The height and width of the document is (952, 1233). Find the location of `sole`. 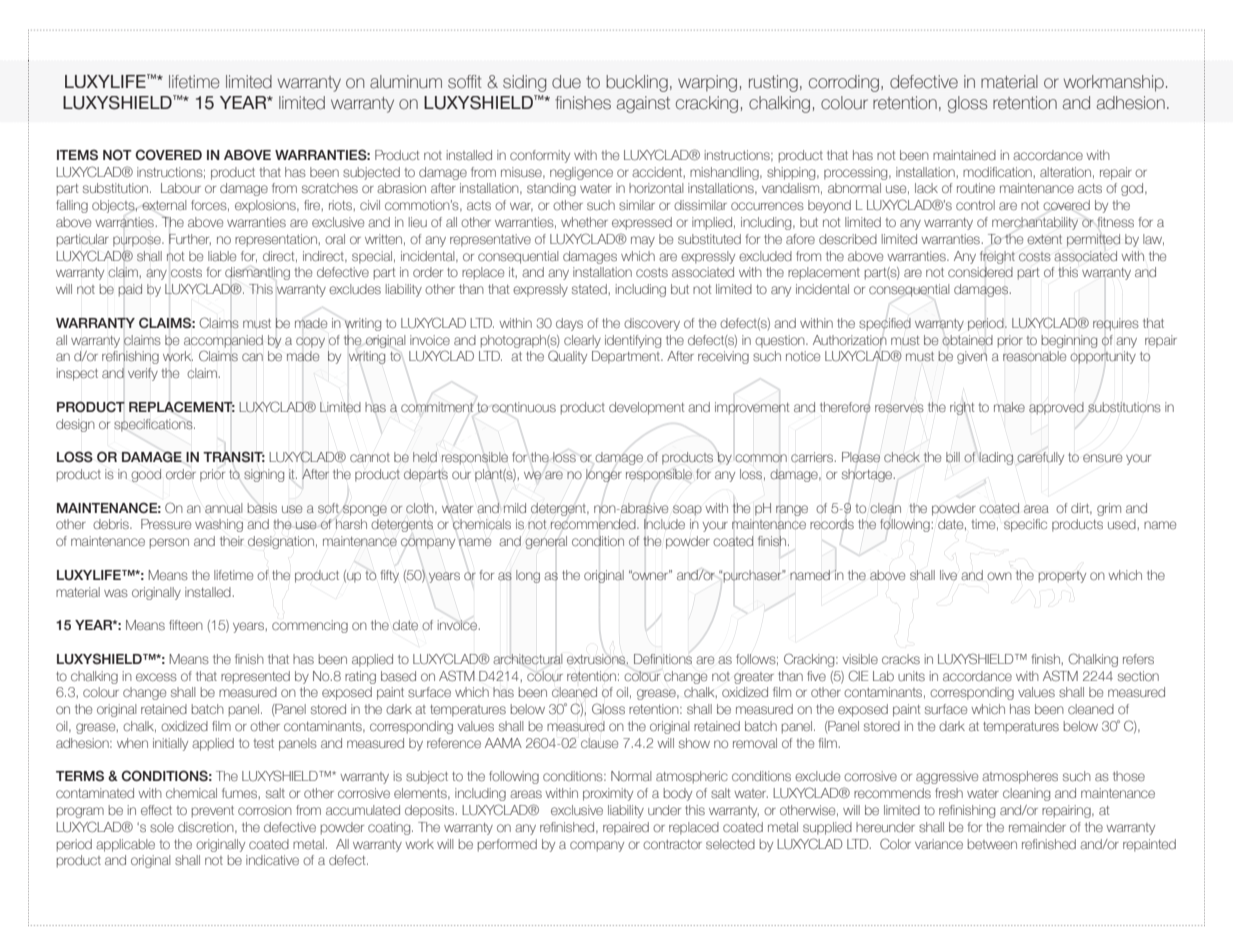

sole is located at coordinates (162, 827).
